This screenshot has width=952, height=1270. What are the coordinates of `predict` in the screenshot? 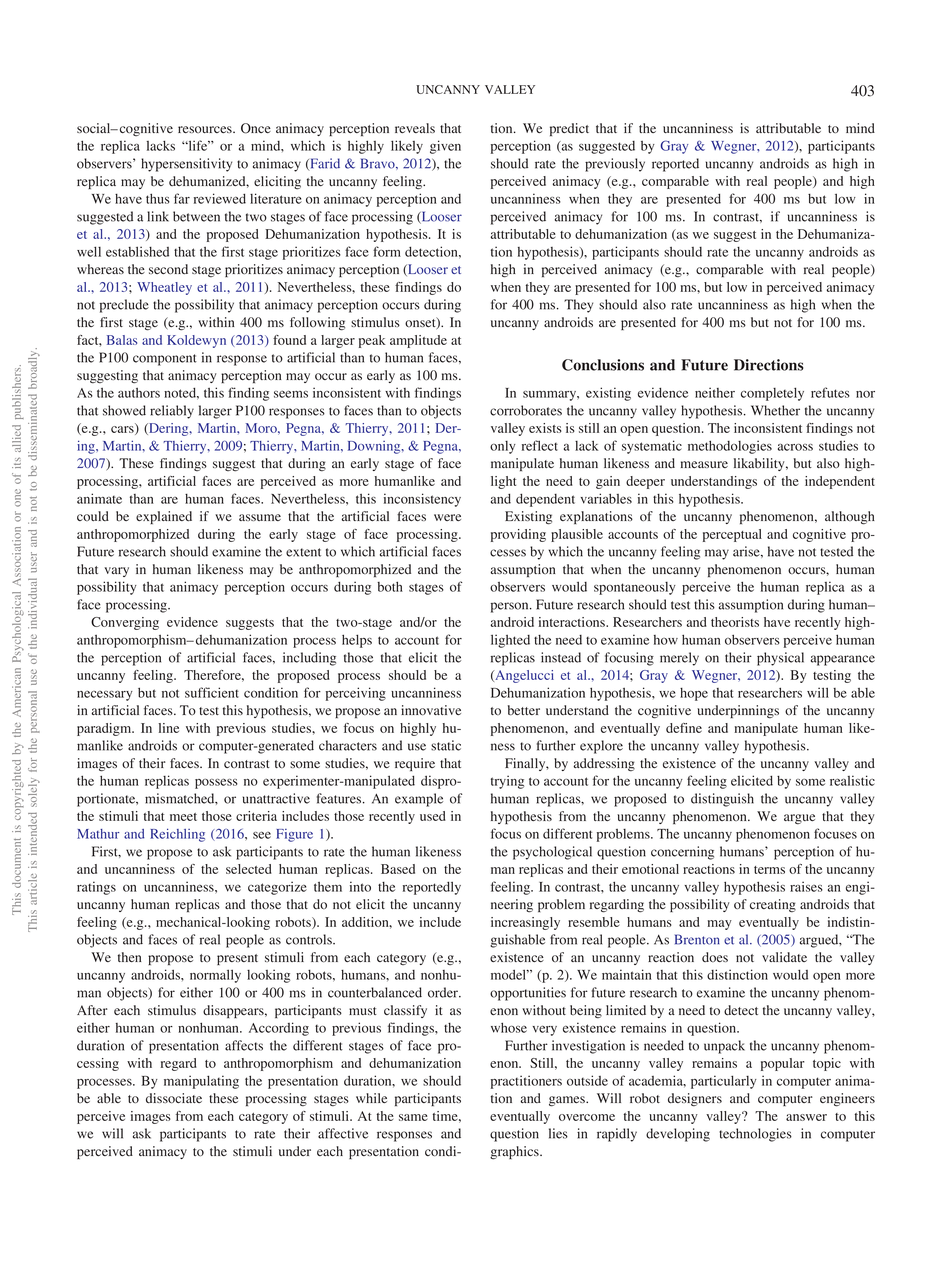 It's located at (569, 129).
